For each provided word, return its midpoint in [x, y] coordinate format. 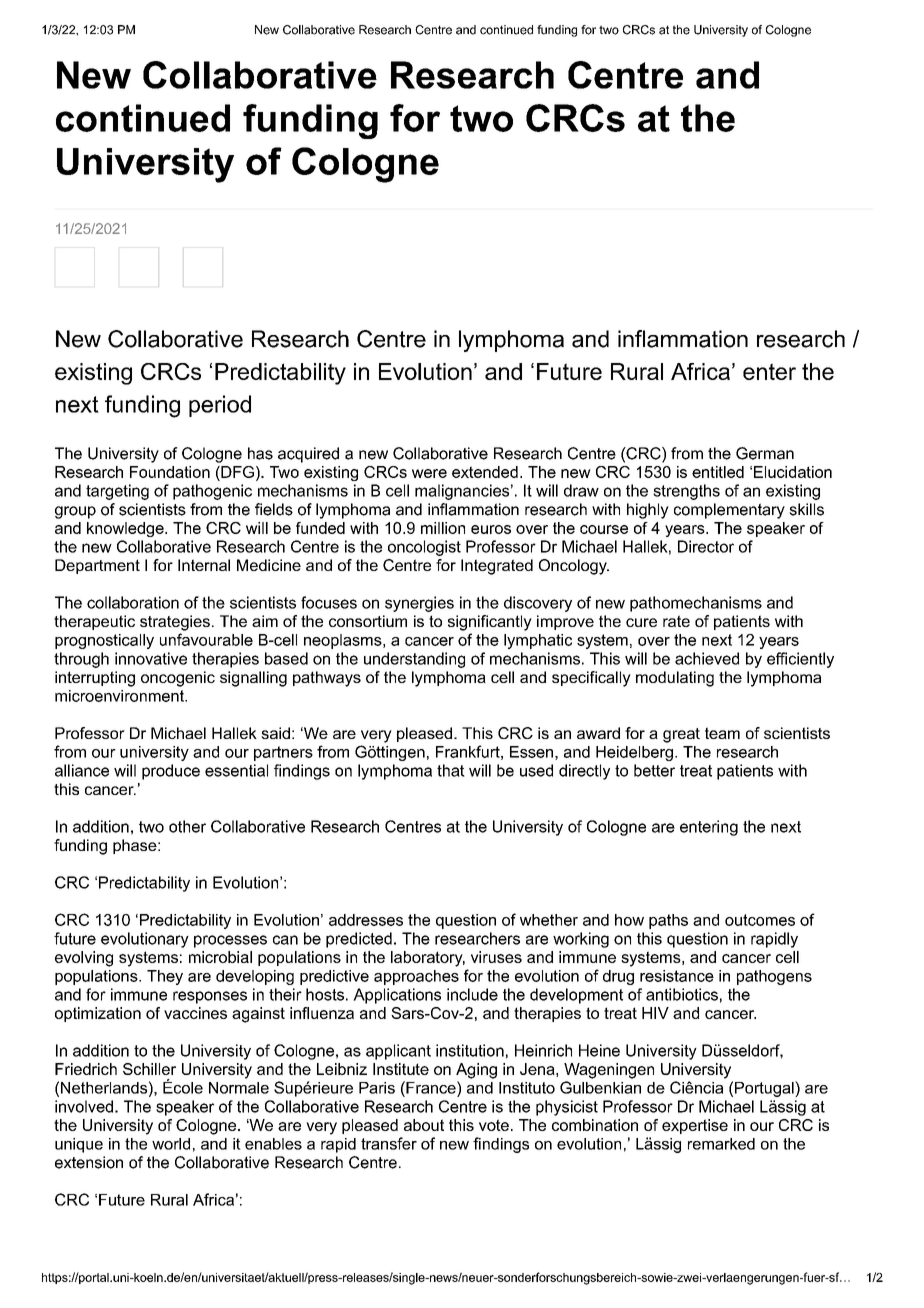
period [220, 406]
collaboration [133, 602]
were [429, 473]
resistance [677, 976]
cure [641, 622]
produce [171, 772]
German [765, 453]
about [424, 1125]
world [171, 1144]
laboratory [428, 959]
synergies [419, 604]
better [654, 770]
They [165, 977]
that [451, 770]
